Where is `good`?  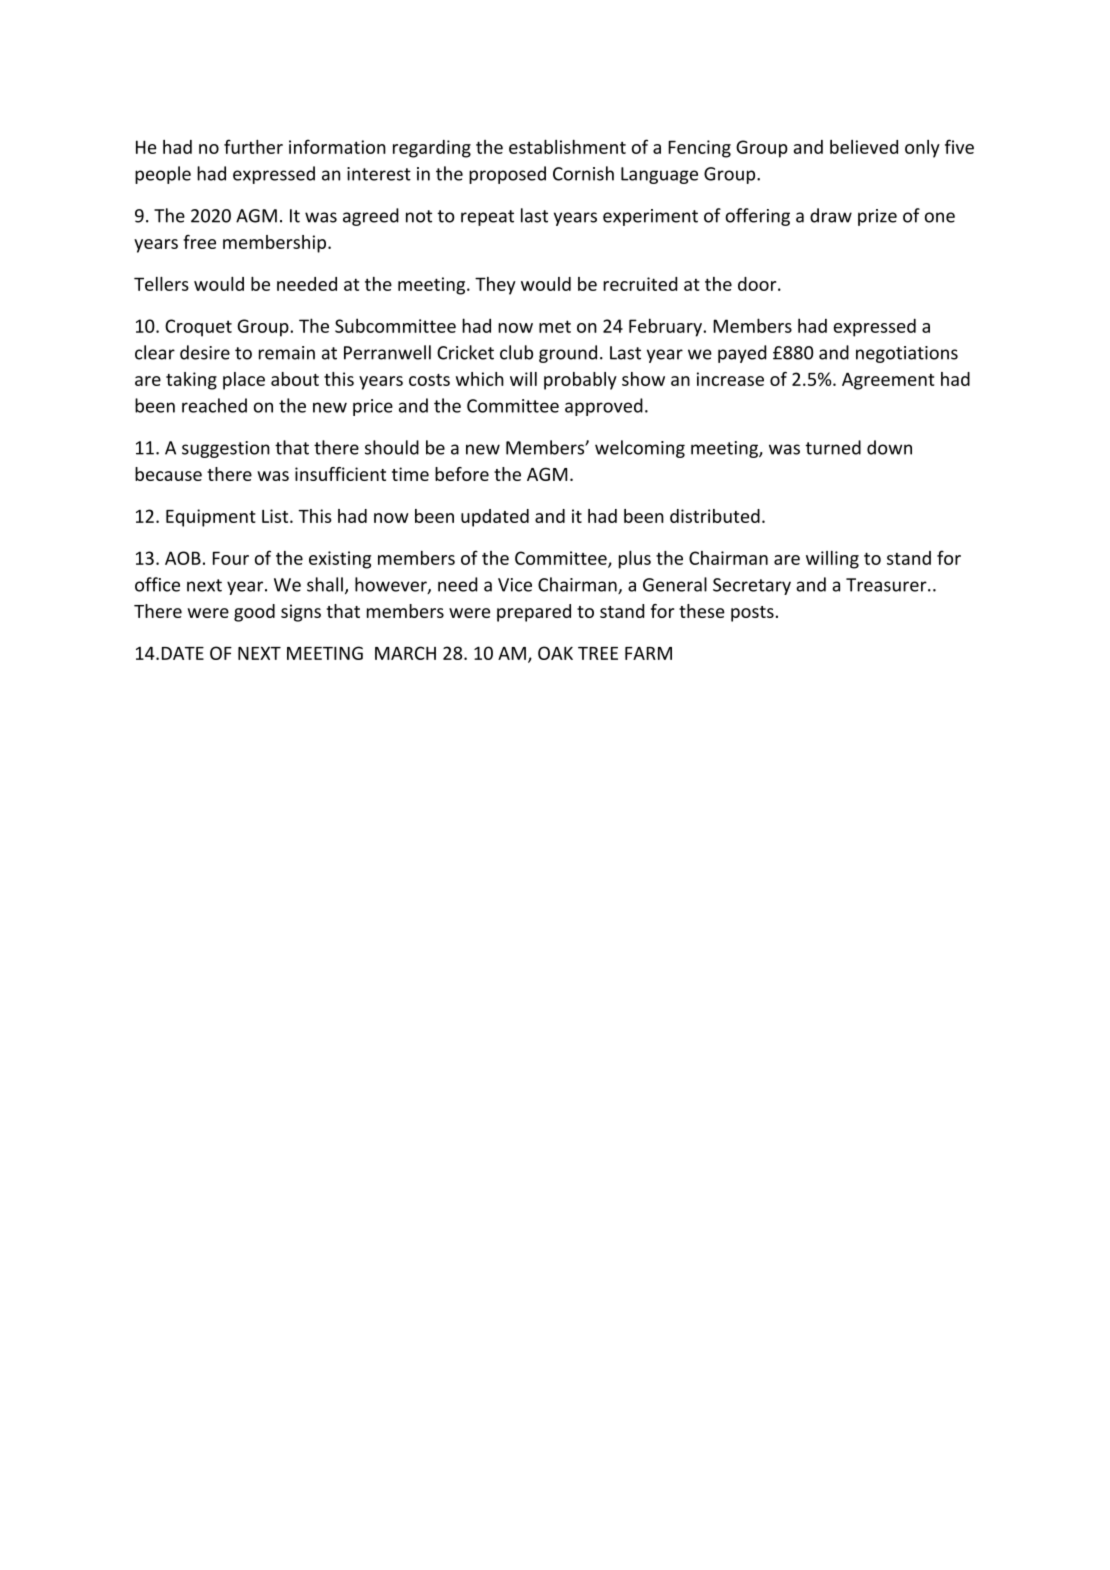 good is located at coordinates (254, 613).
